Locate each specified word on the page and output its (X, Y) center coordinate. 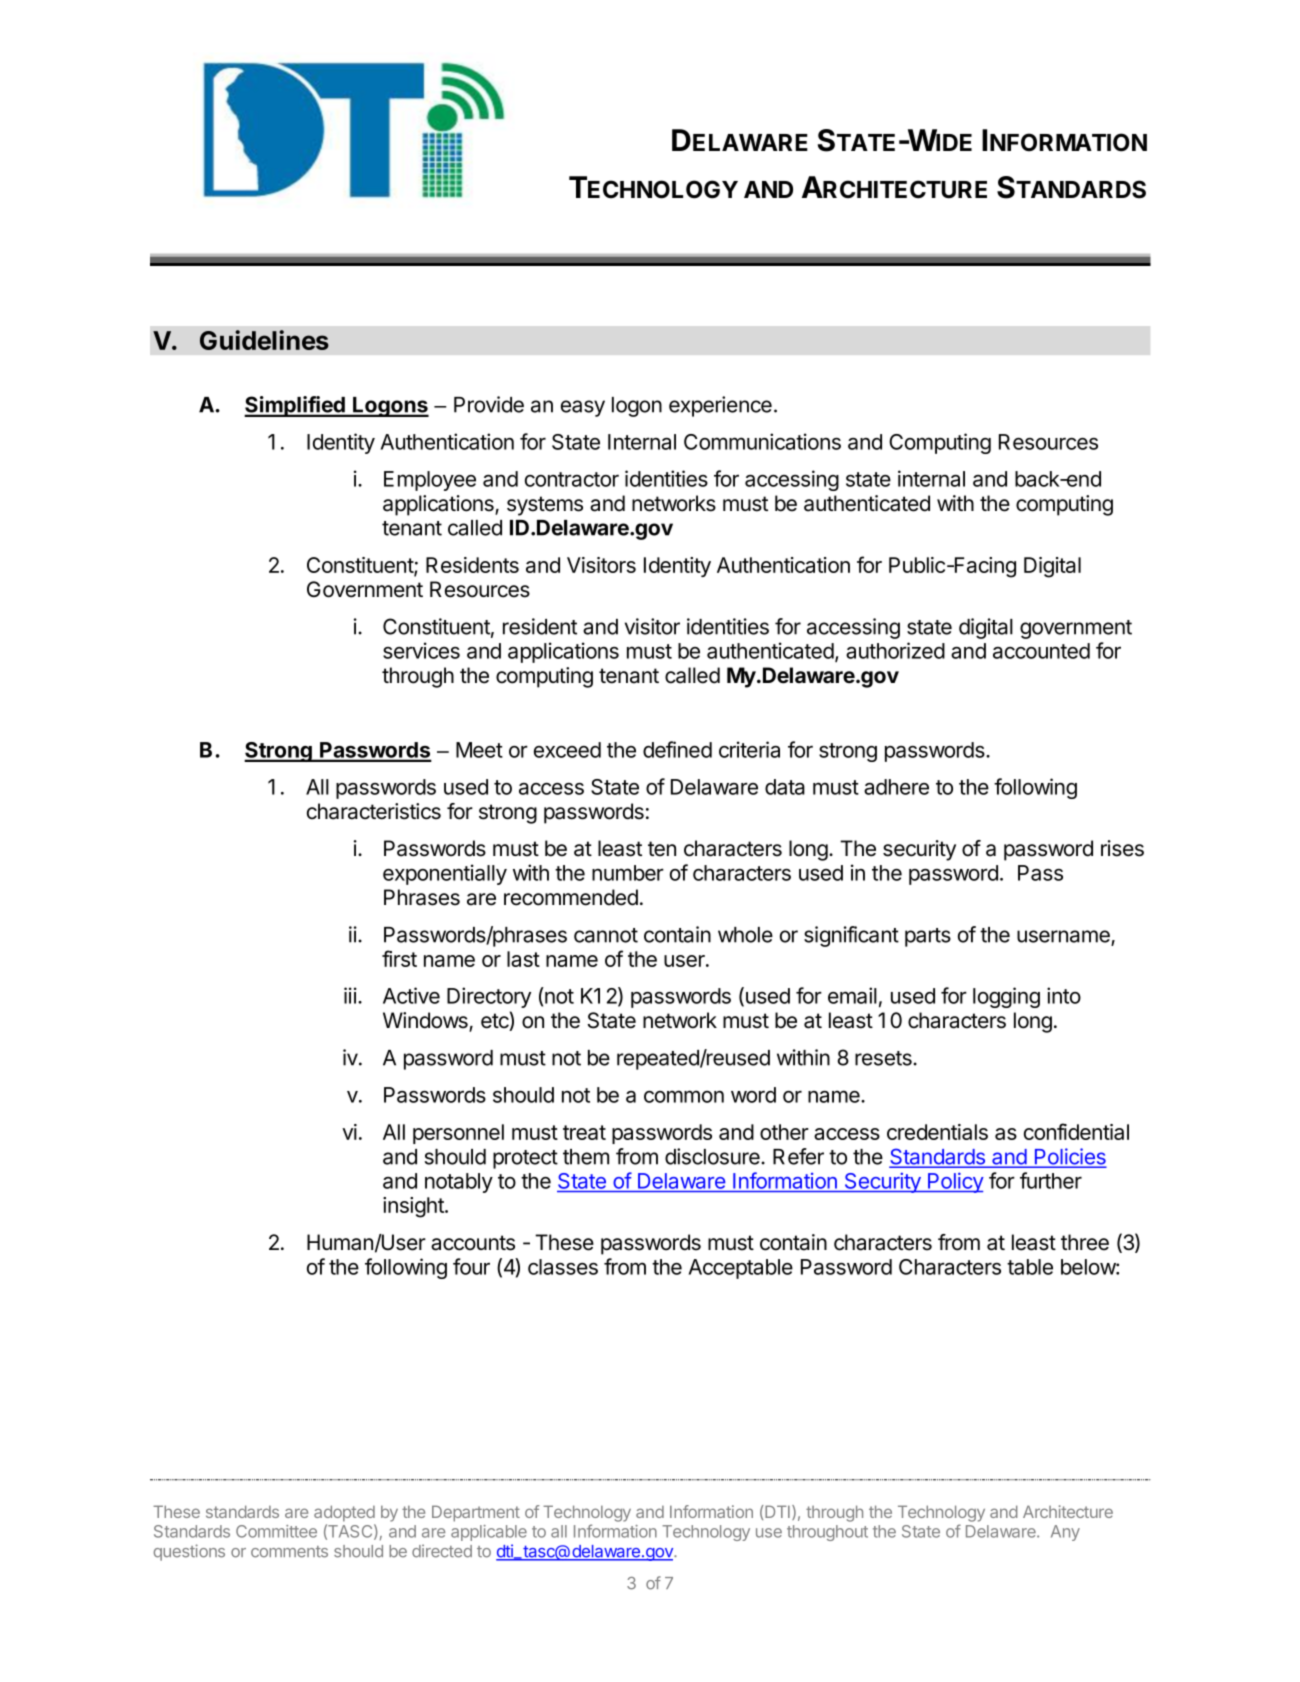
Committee (276, 1531)
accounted (1041, 651)
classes (563, 1267)
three (1085, 1242)
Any (1065, 1533)
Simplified (295, 406)
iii (350, 995)
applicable (489, 1533)
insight (414, 1207)
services (421, 650)
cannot (606, 935)
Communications (762, 441)
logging (1006, 997)
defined (677, 749)
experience (720, 406)
